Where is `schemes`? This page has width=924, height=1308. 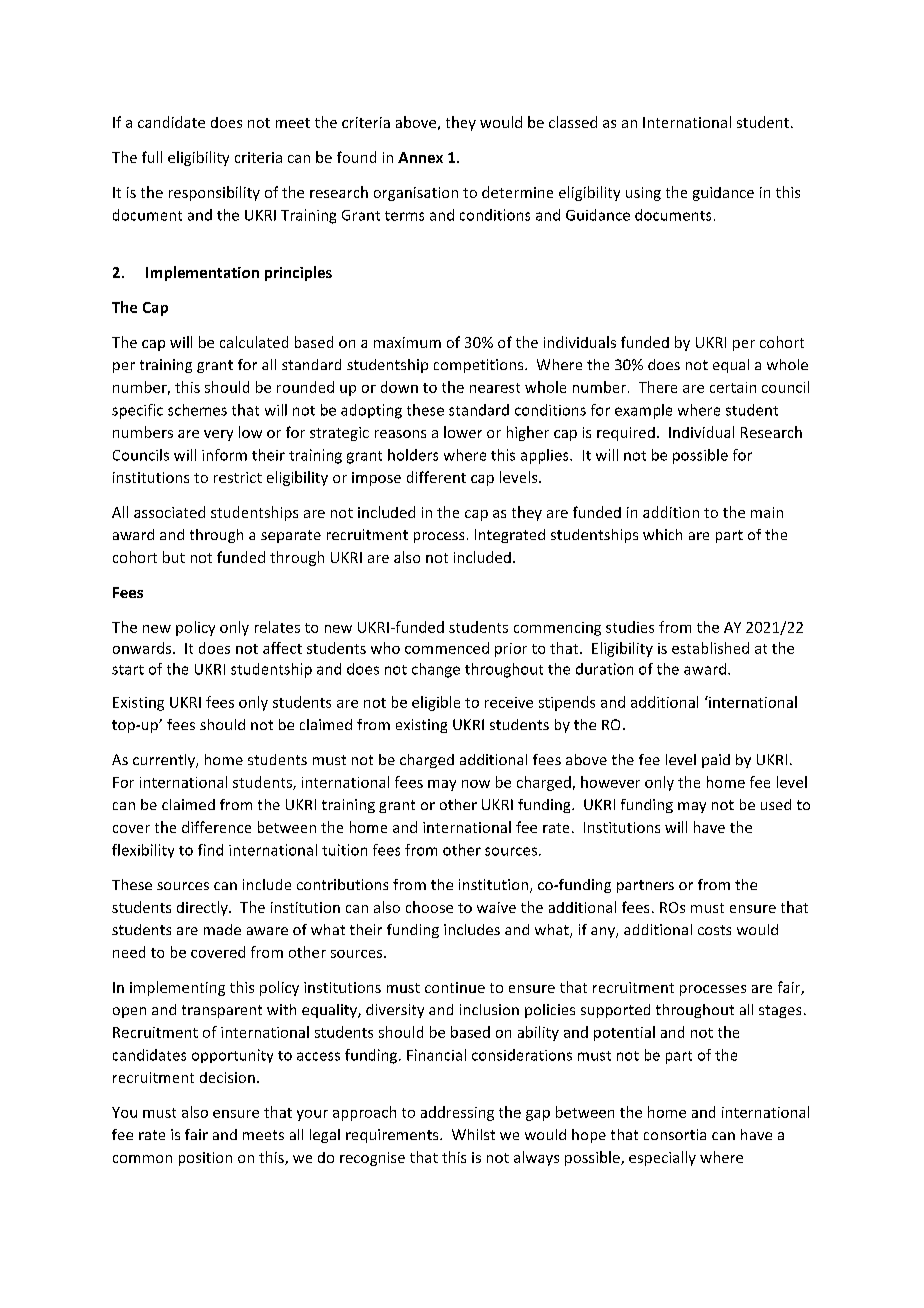
schemes is located at coordinates (197, 410).
